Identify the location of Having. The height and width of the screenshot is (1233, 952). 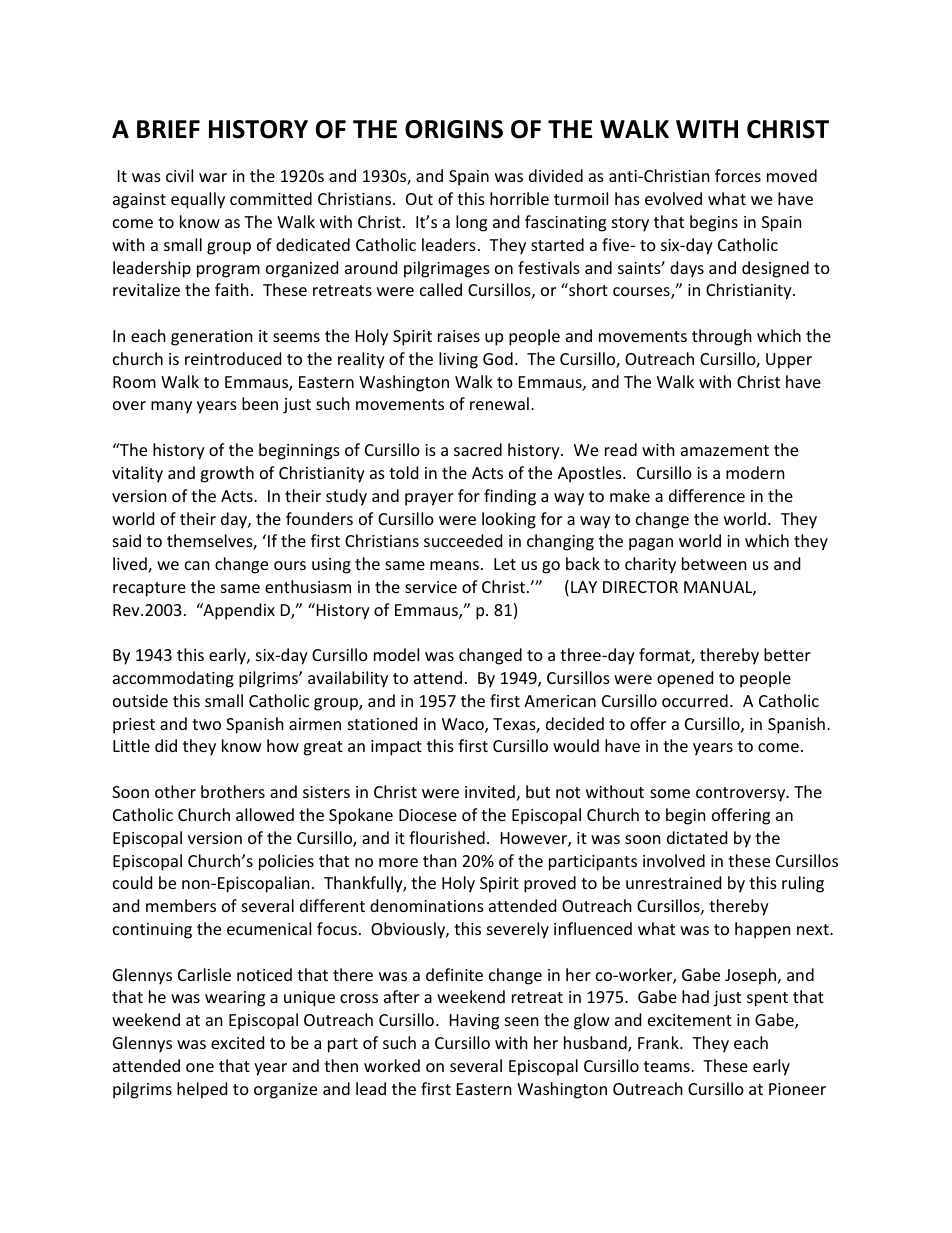
(474, 1022).
